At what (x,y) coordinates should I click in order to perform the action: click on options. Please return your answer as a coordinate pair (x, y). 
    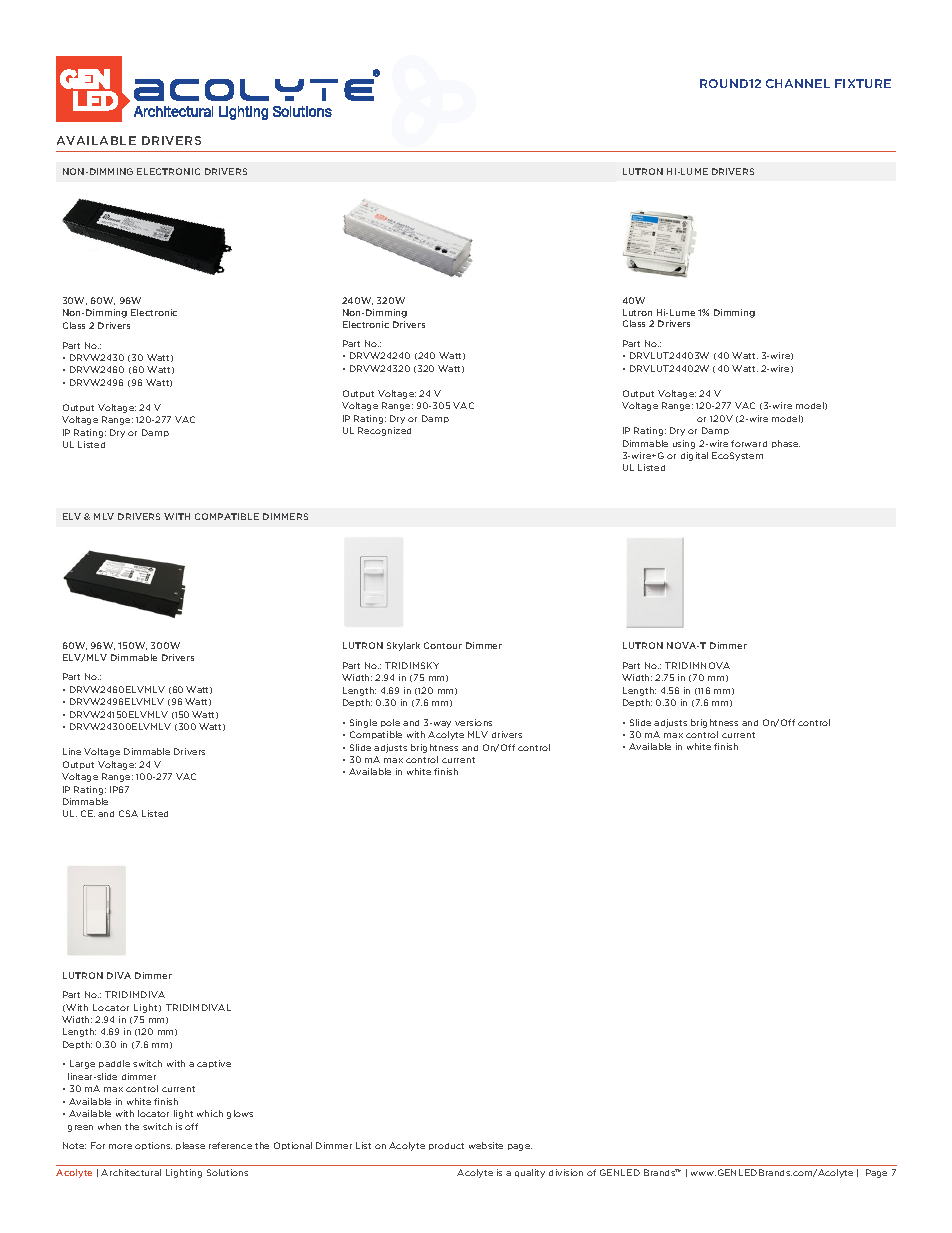
    Looking at the image, I should click on (153, 1146).
